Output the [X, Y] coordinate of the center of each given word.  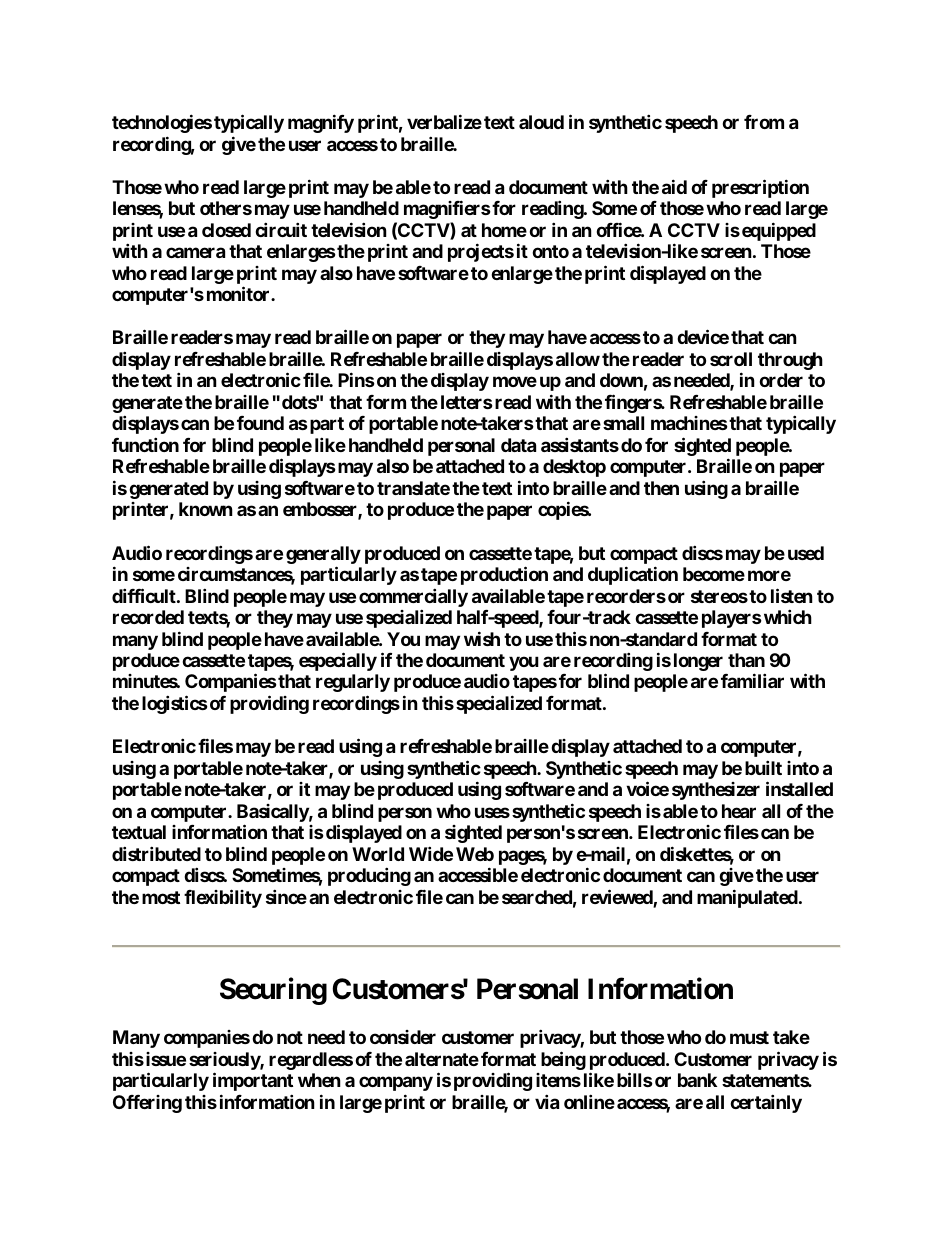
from [764, 122]
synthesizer [716, 791]
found [260, 423]
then [661, 488]
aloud [541, 122]
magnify [321, 123]
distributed [156, 853]
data [518, 445]
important [253, 1081]
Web [475, 854]
